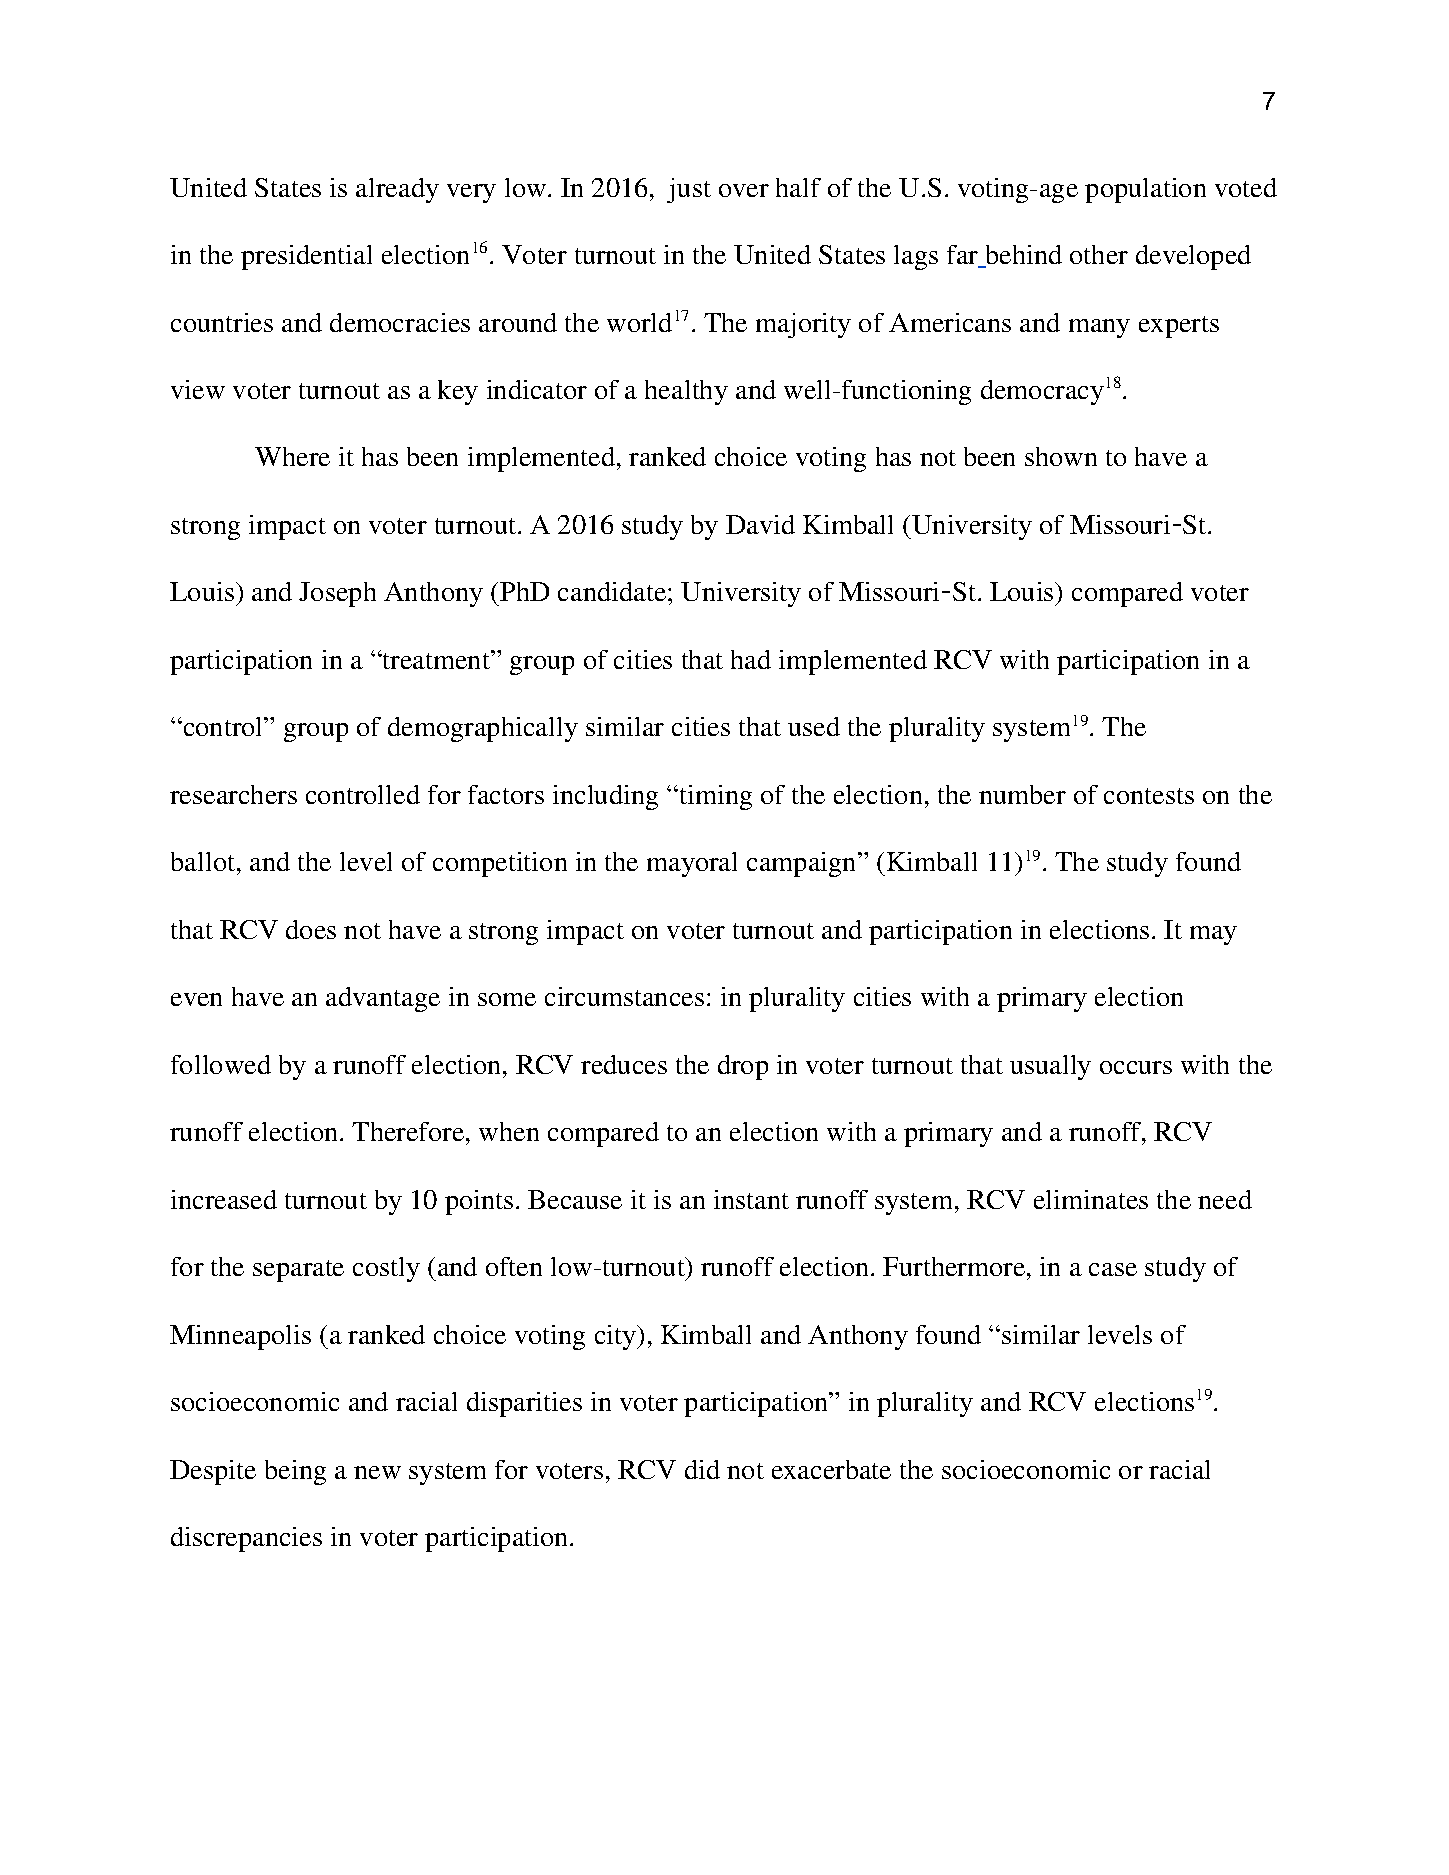 The width and height of the page is (1449, 1875). What do you see at coordinates (751, 1199) in the page?
I see `instant` at bounding box center [751, 1199].
